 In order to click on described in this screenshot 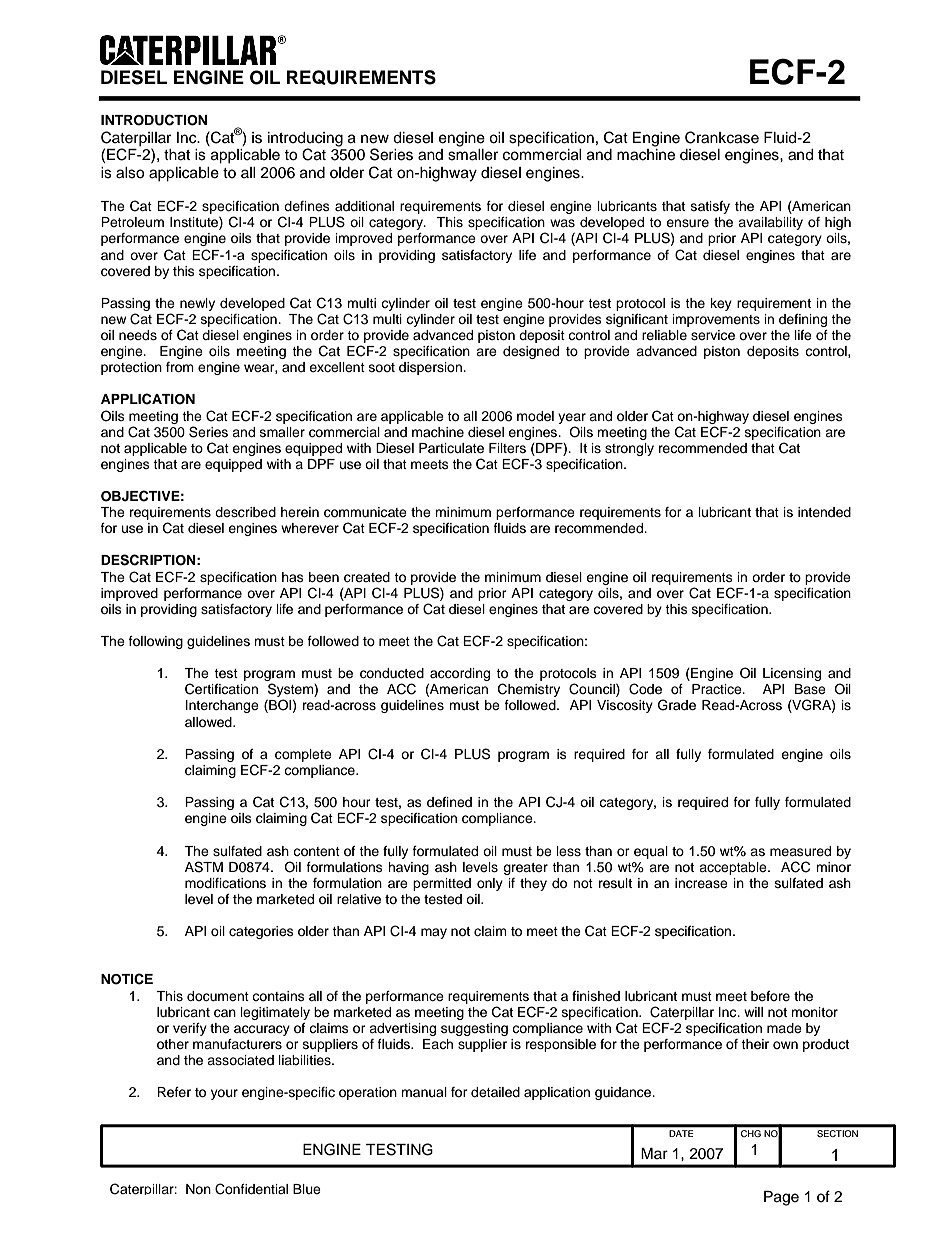, I will do `click(245, 512)`.
